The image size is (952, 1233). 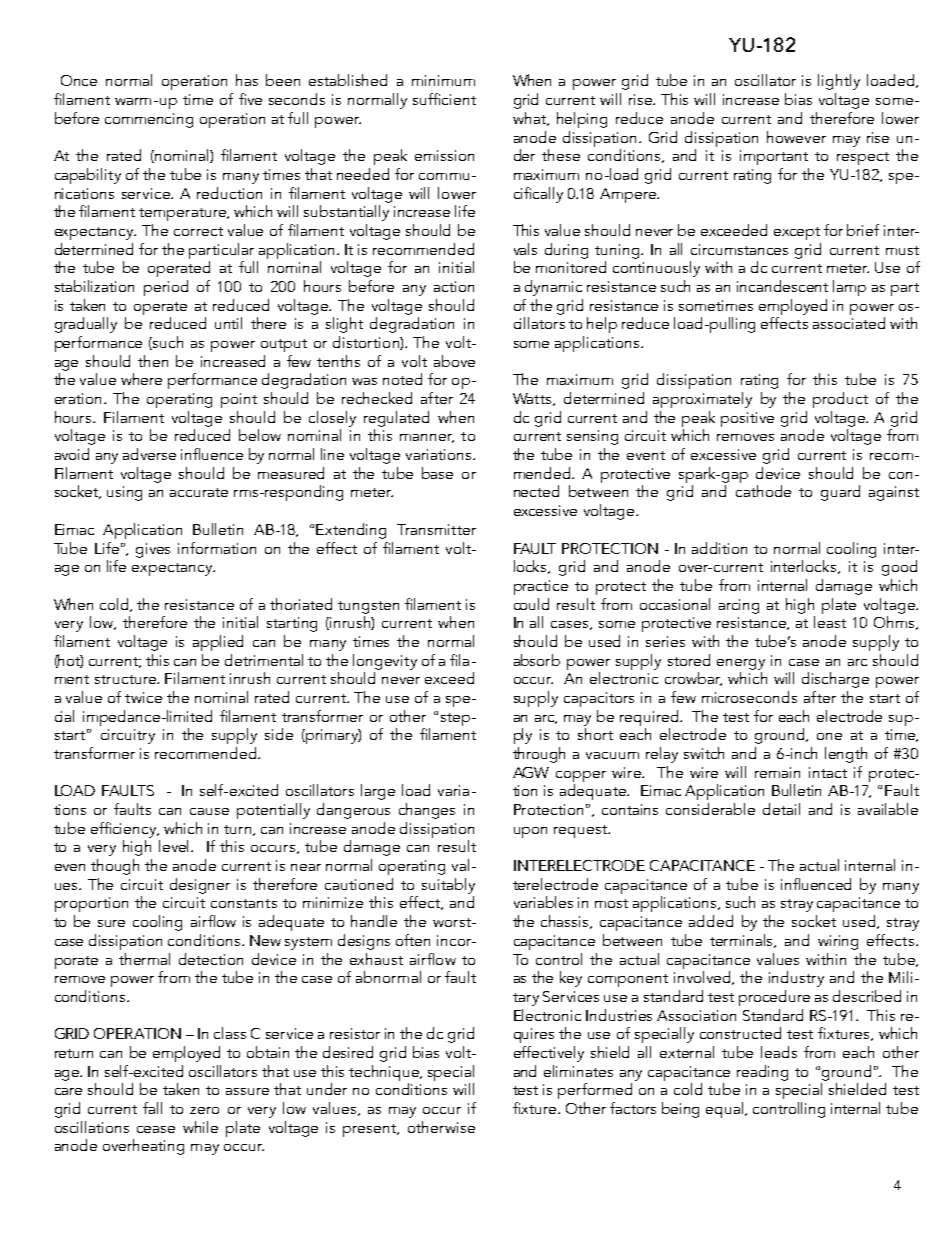 I want to click on cause, so click(x=209, y=811).
